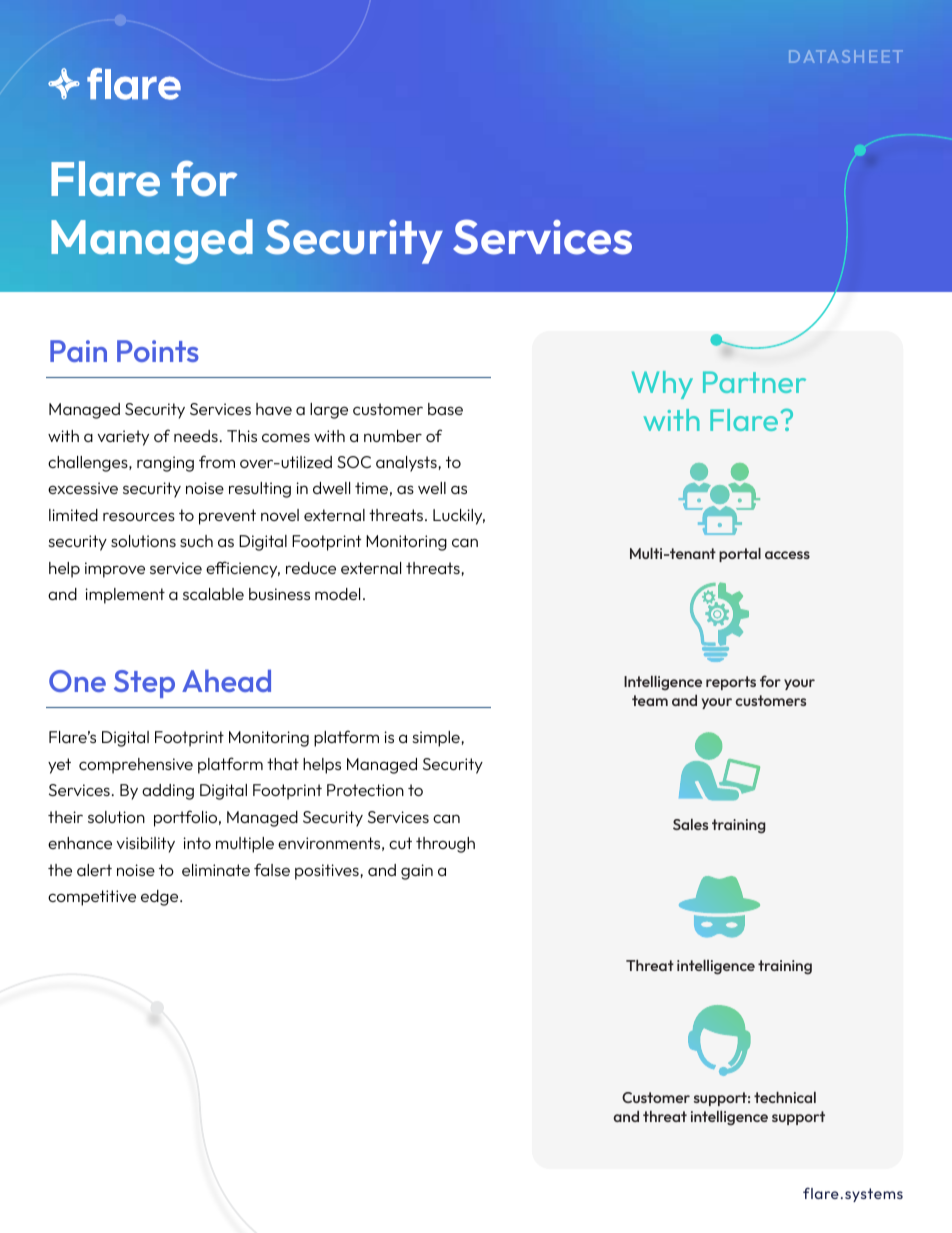 Image resolution: width=952 pixels, height=1233 pixels. I want to click on reports, so click(731, 683).
